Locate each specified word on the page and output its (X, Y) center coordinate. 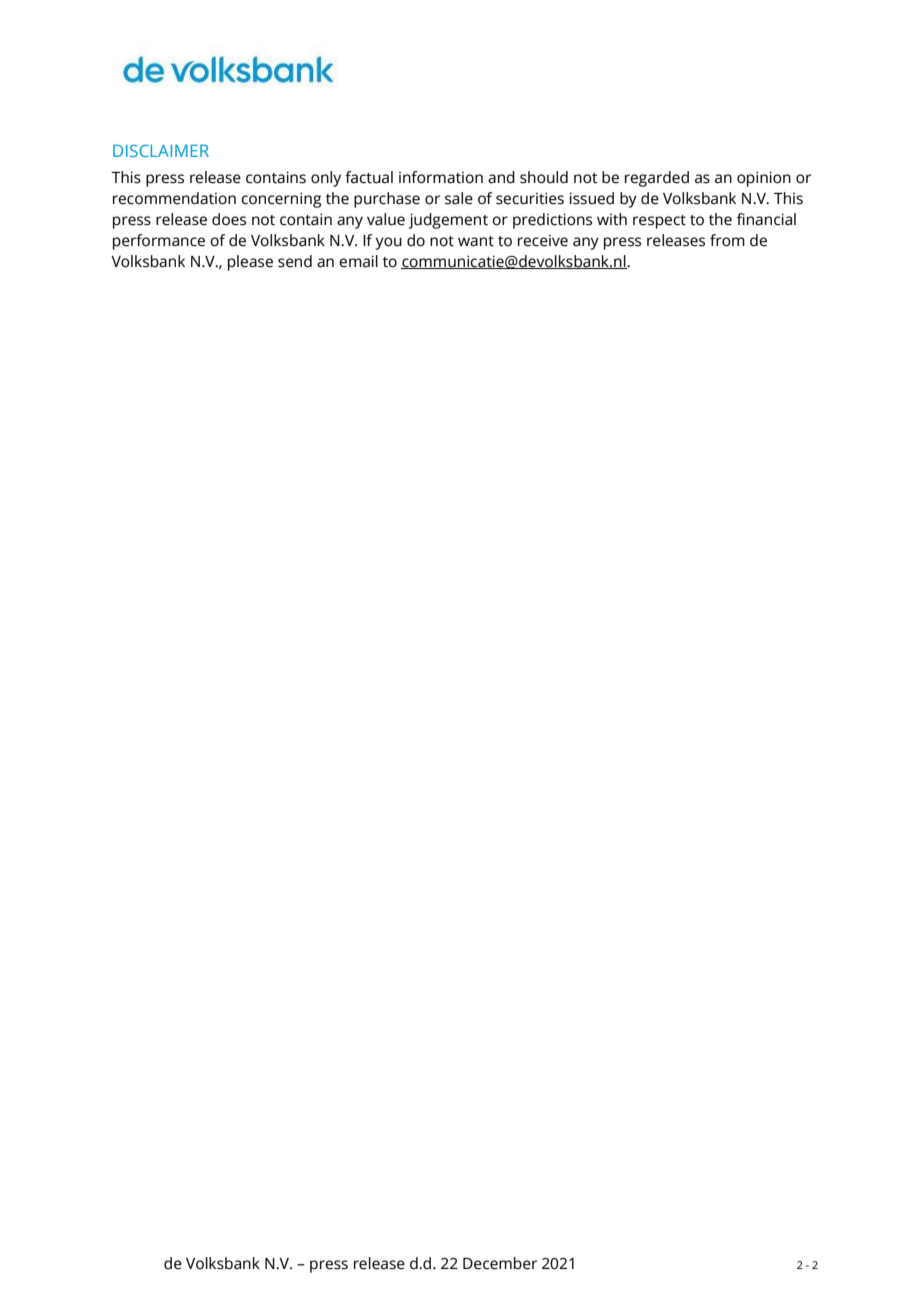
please (250, 263)
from (727, 240)
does (229, 219)
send (295, 261)
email (358, 261)
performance (159, 242)
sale (459, 198)
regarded (657, 179)
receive (543, 241)
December (500, 1263)
